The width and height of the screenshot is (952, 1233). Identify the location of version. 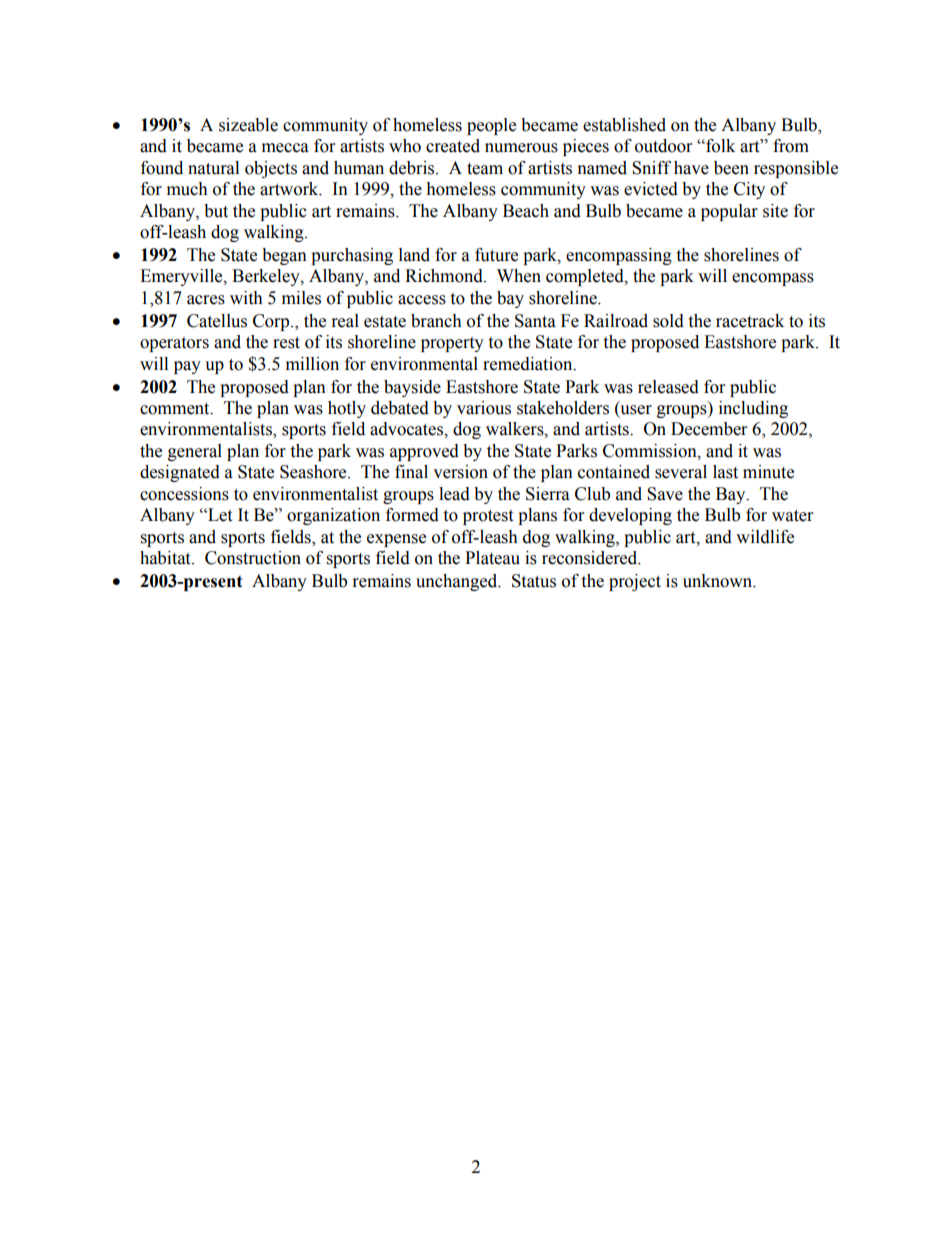
(460, 472).
